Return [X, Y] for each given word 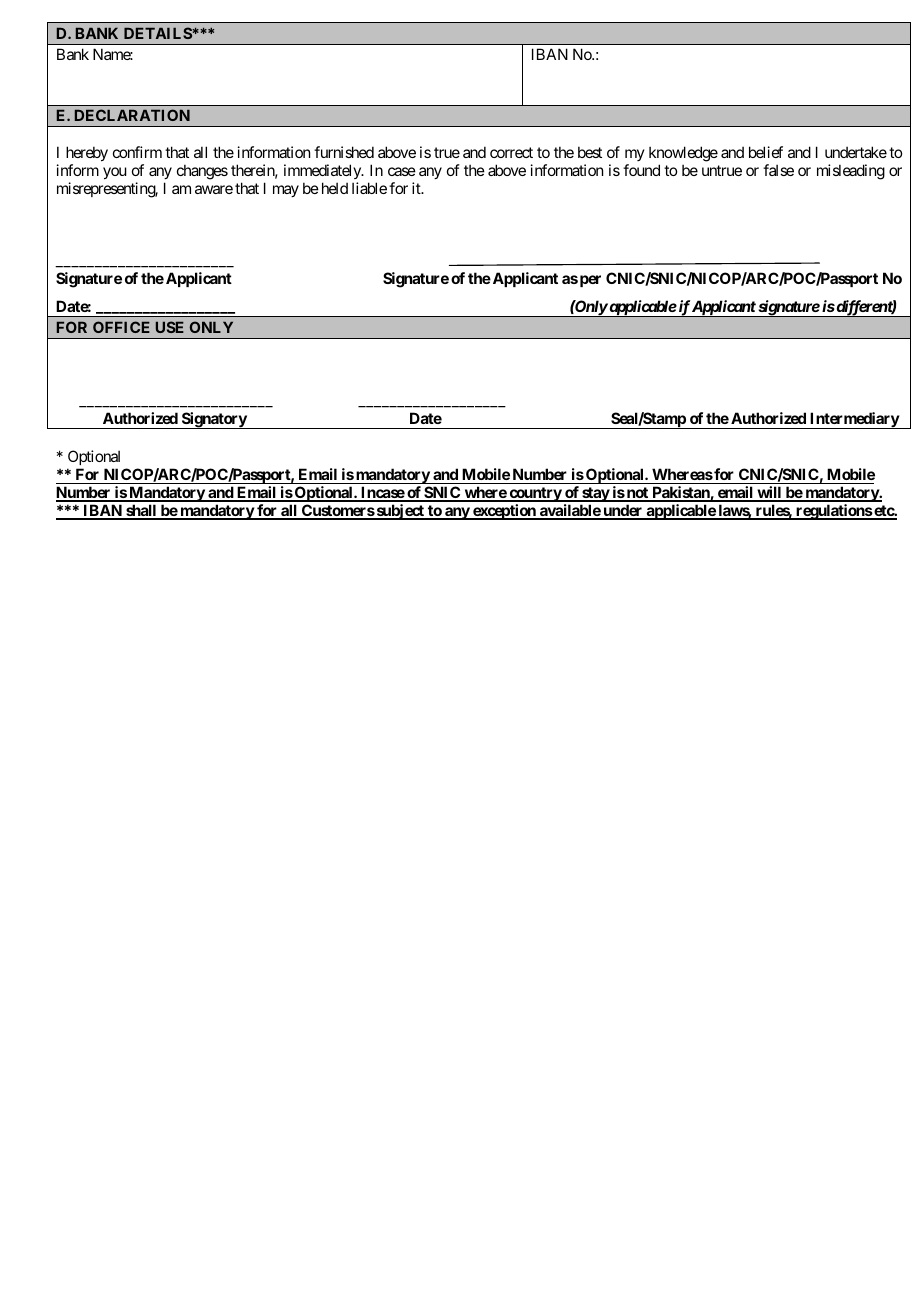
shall [141, 511]
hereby [87, 155]
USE [170, 327]
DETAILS [158, 33]
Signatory [213, 420]
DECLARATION [132, 115]
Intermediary [854, 420]
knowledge [683, 155]
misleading [851, 172]
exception [504, 512]
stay [595, 494]
